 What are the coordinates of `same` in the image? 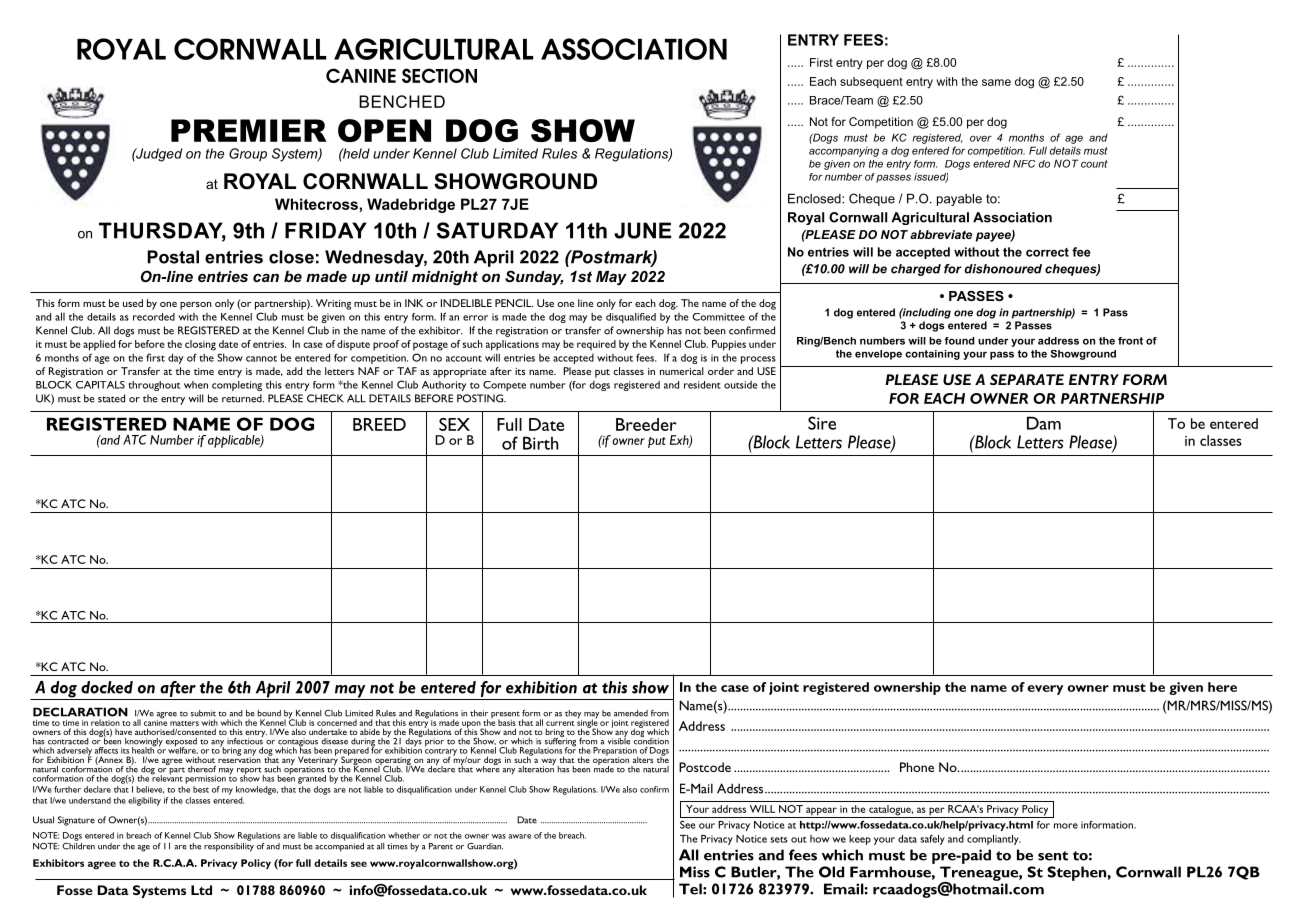 It's located at (996, 82).
